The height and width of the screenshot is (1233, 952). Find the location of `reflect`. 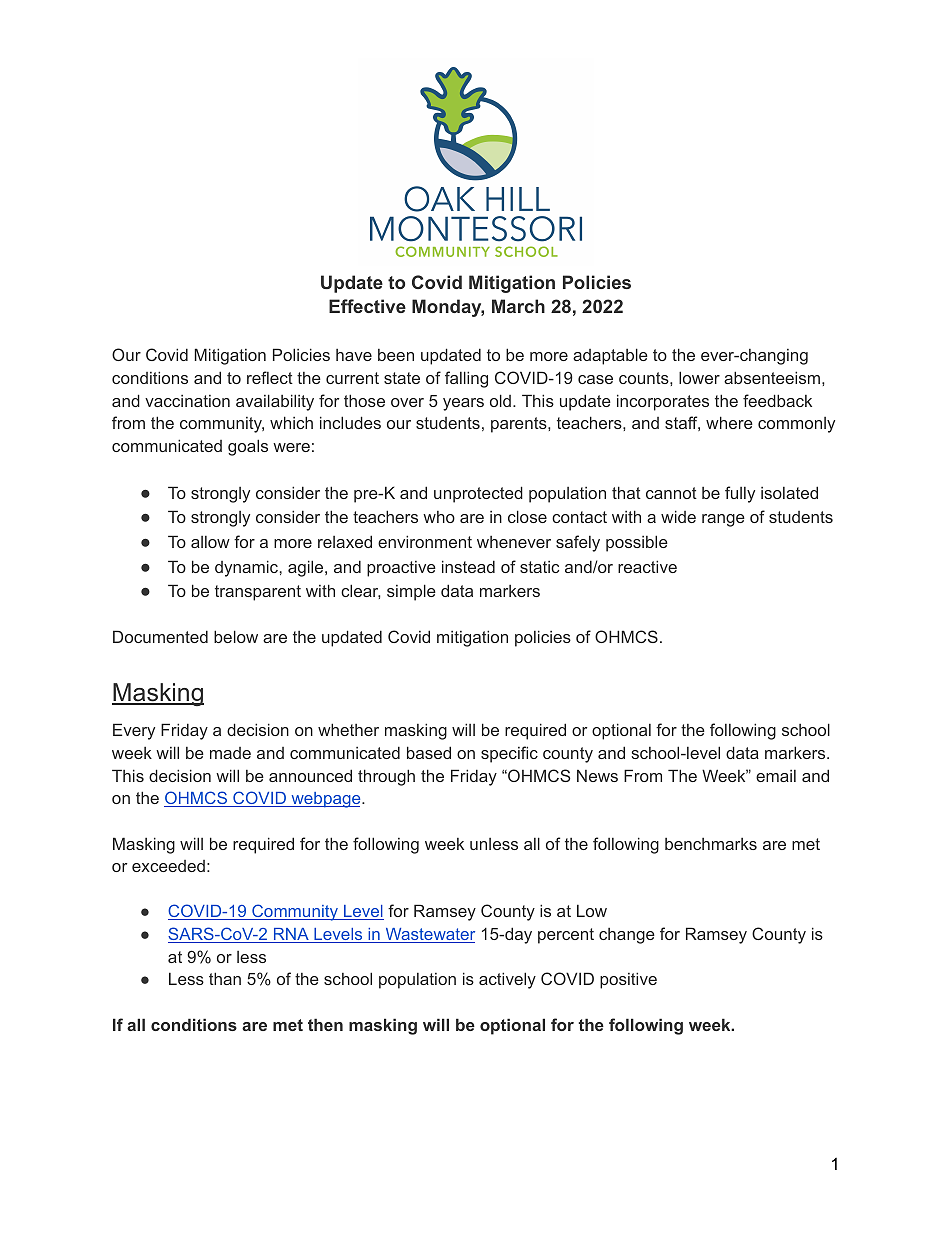

reflect is located at coordinates (270, 377).
